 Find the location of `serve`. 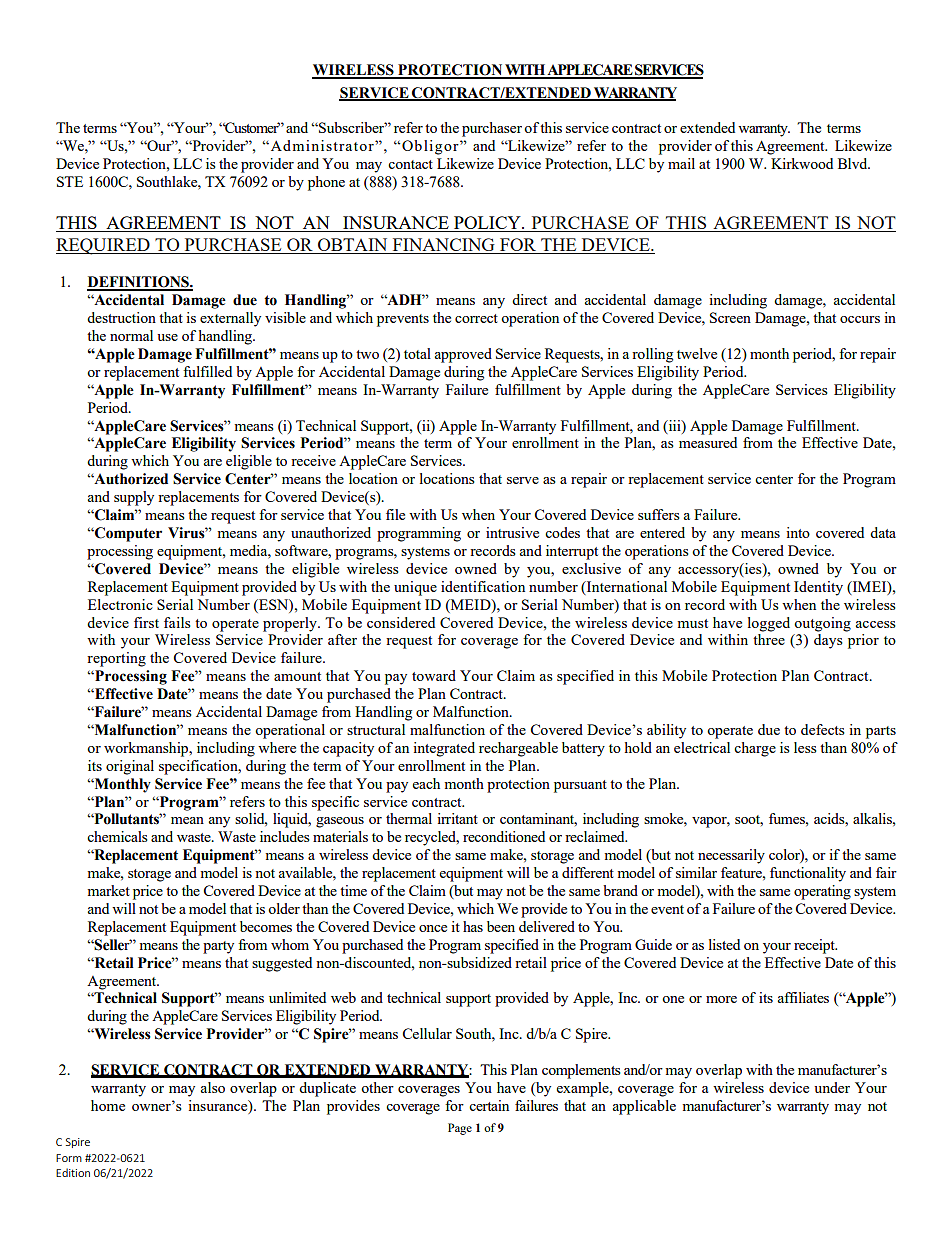

serve is located at coordinates (523, 480).
